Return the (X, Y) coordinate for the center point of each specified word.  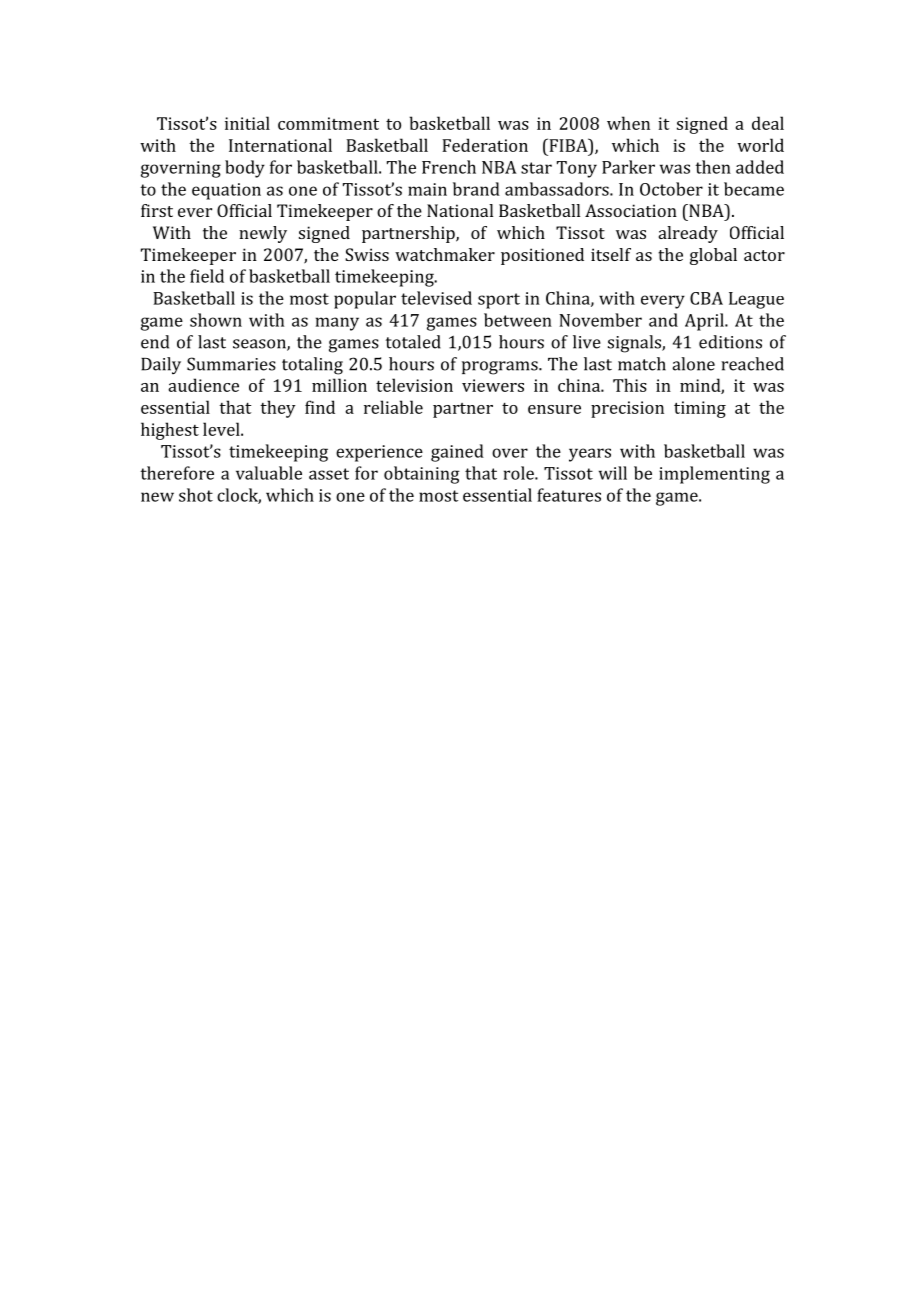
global (713, 256)
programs (501, 368)
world (760, 145)
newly (263, 234)
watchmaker (445, 254)
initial (247, 123)
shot (196, 495)
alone (693, 364)
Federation (485, 145)
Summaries (231, 364)
